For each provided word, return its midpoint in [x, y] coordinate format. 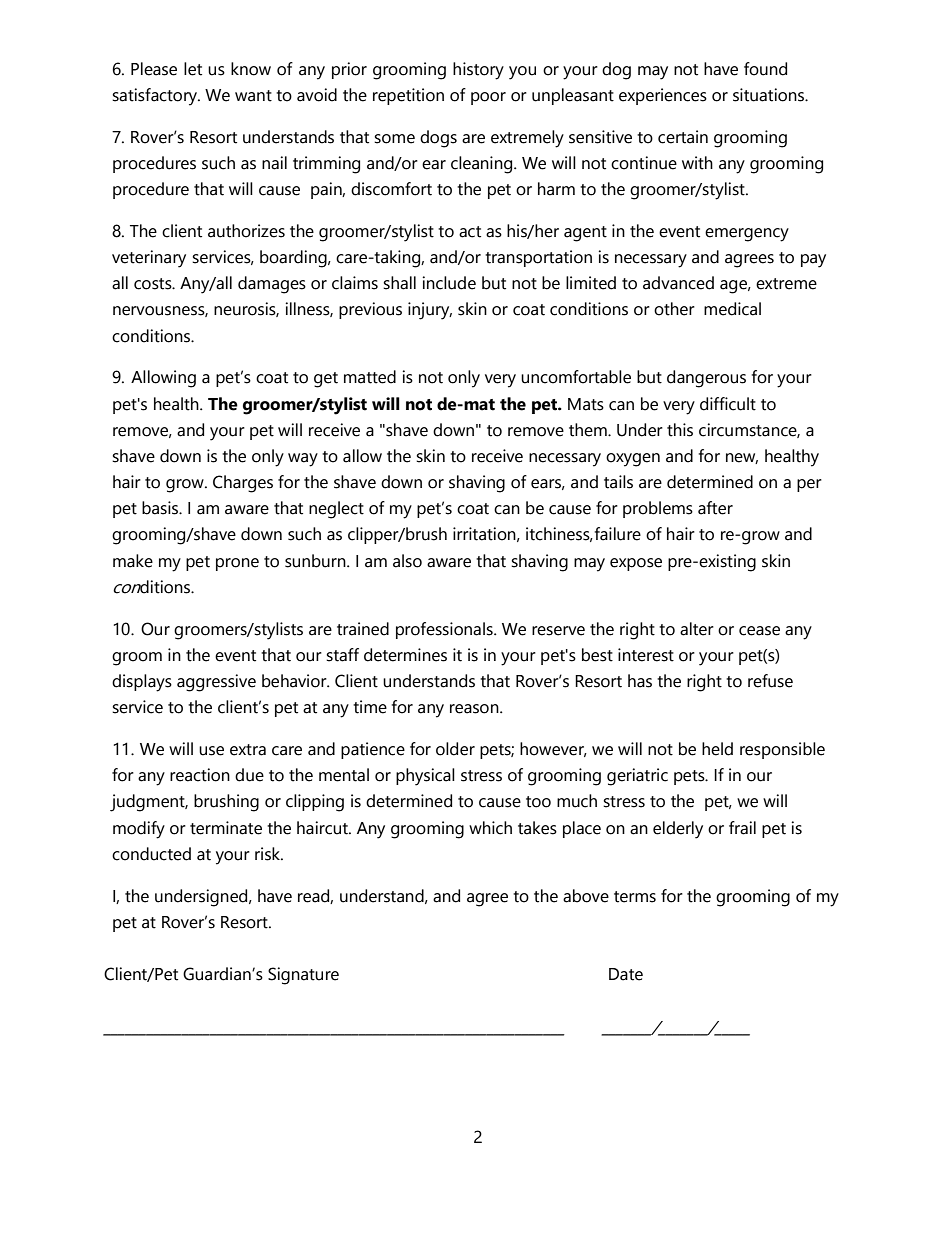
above [586, 896]
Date [626, 974]
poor [488, 98]
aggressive [216, 683]
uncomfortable [576, 377]
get [326, 380]
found [765, 69]
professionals [445, 630]
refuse [770, 681]
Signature [303, 976]
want [253, 96]
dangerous [706, 379]
